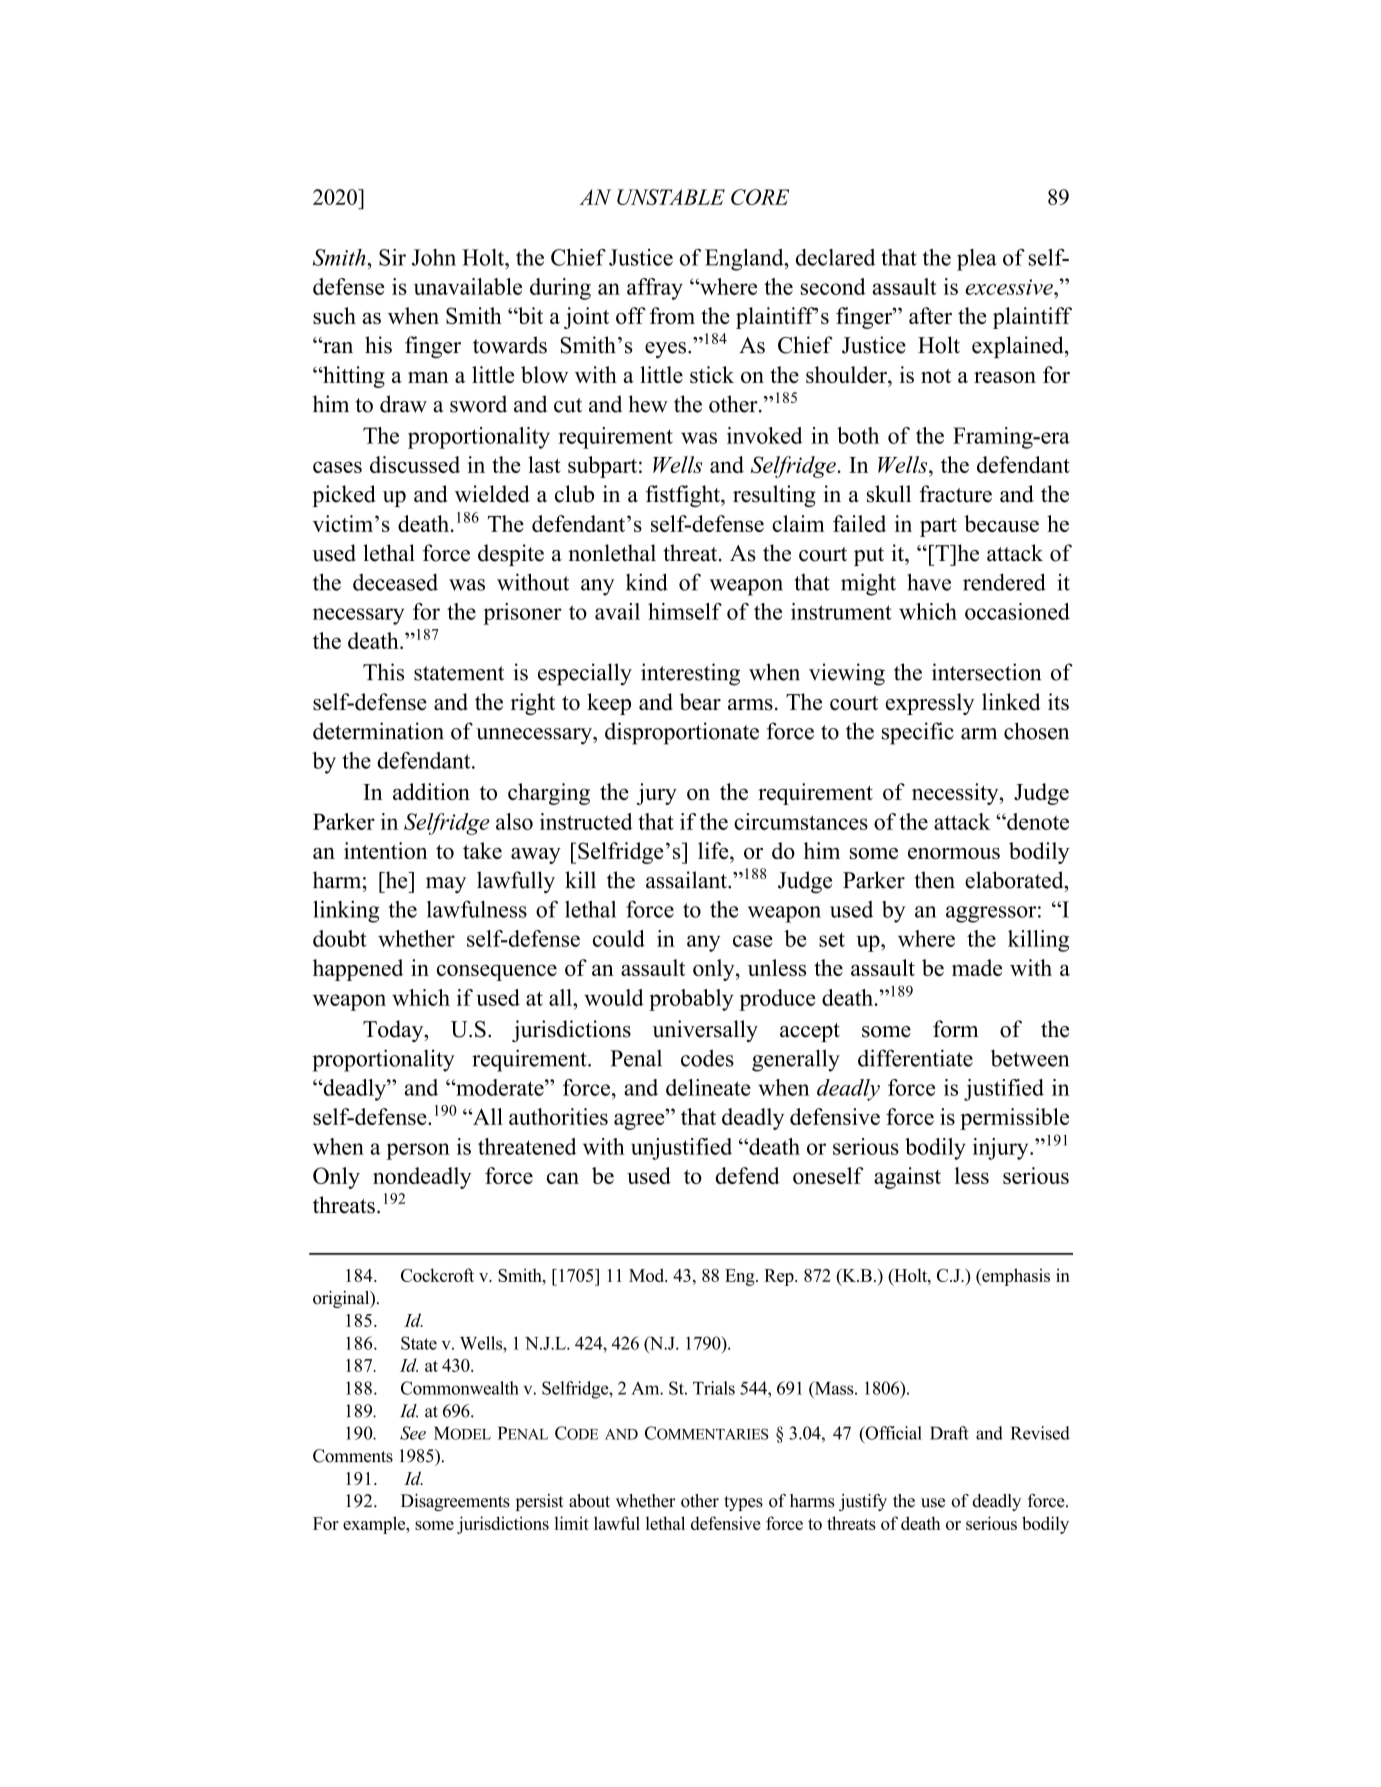 This screenshot has width=1381, height=1787. I want to click on Draft, so click(949, 1433).
